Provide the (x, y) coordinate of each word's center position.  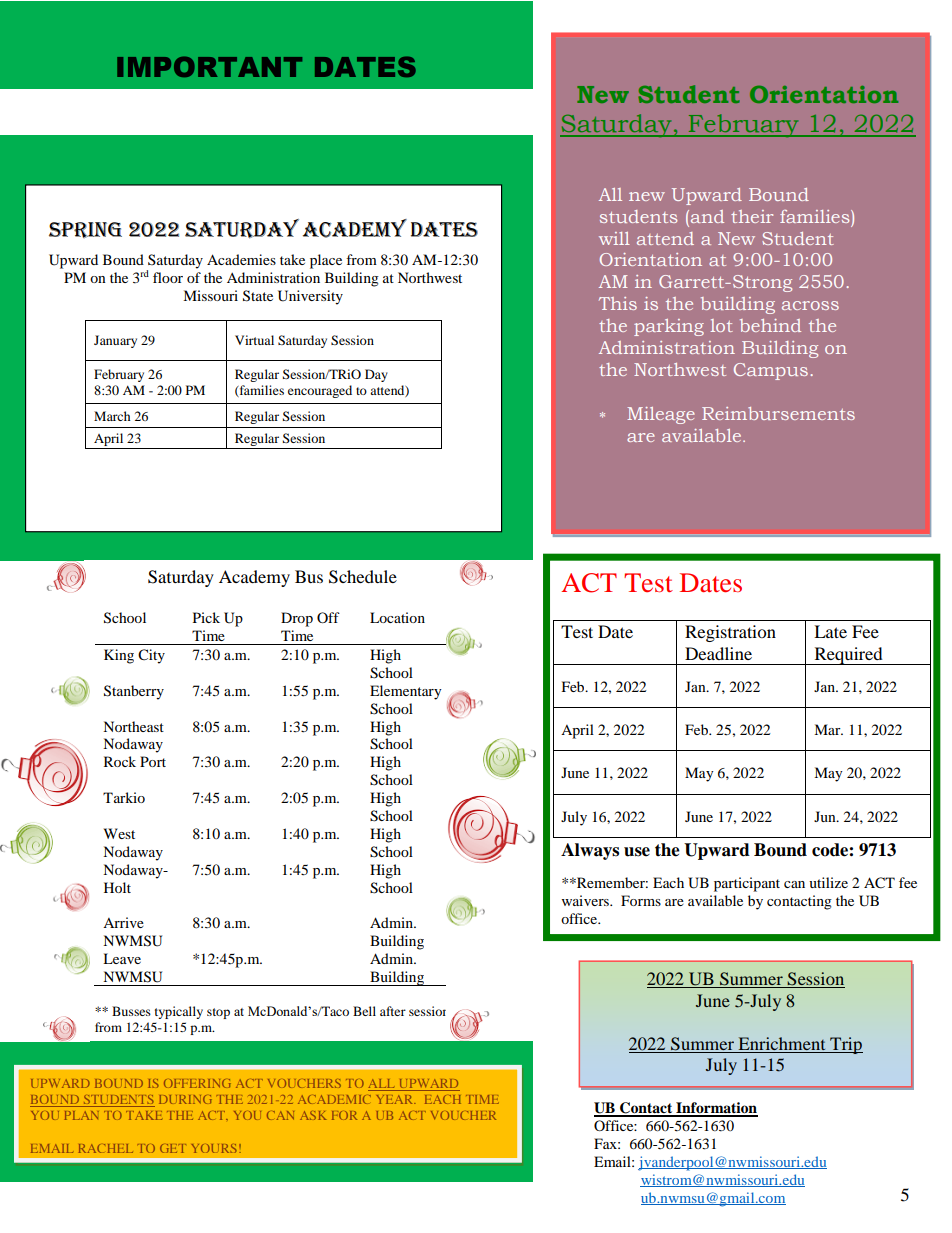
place (326, 261)
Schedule (363, 577)
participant (747, 884)
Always (590, 851)
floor (168, 277)
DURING (185, 1099)
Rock (120, 761)
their (752, 216)
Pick (206, 617)
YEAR (396, 1099)
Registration (730, 633)
